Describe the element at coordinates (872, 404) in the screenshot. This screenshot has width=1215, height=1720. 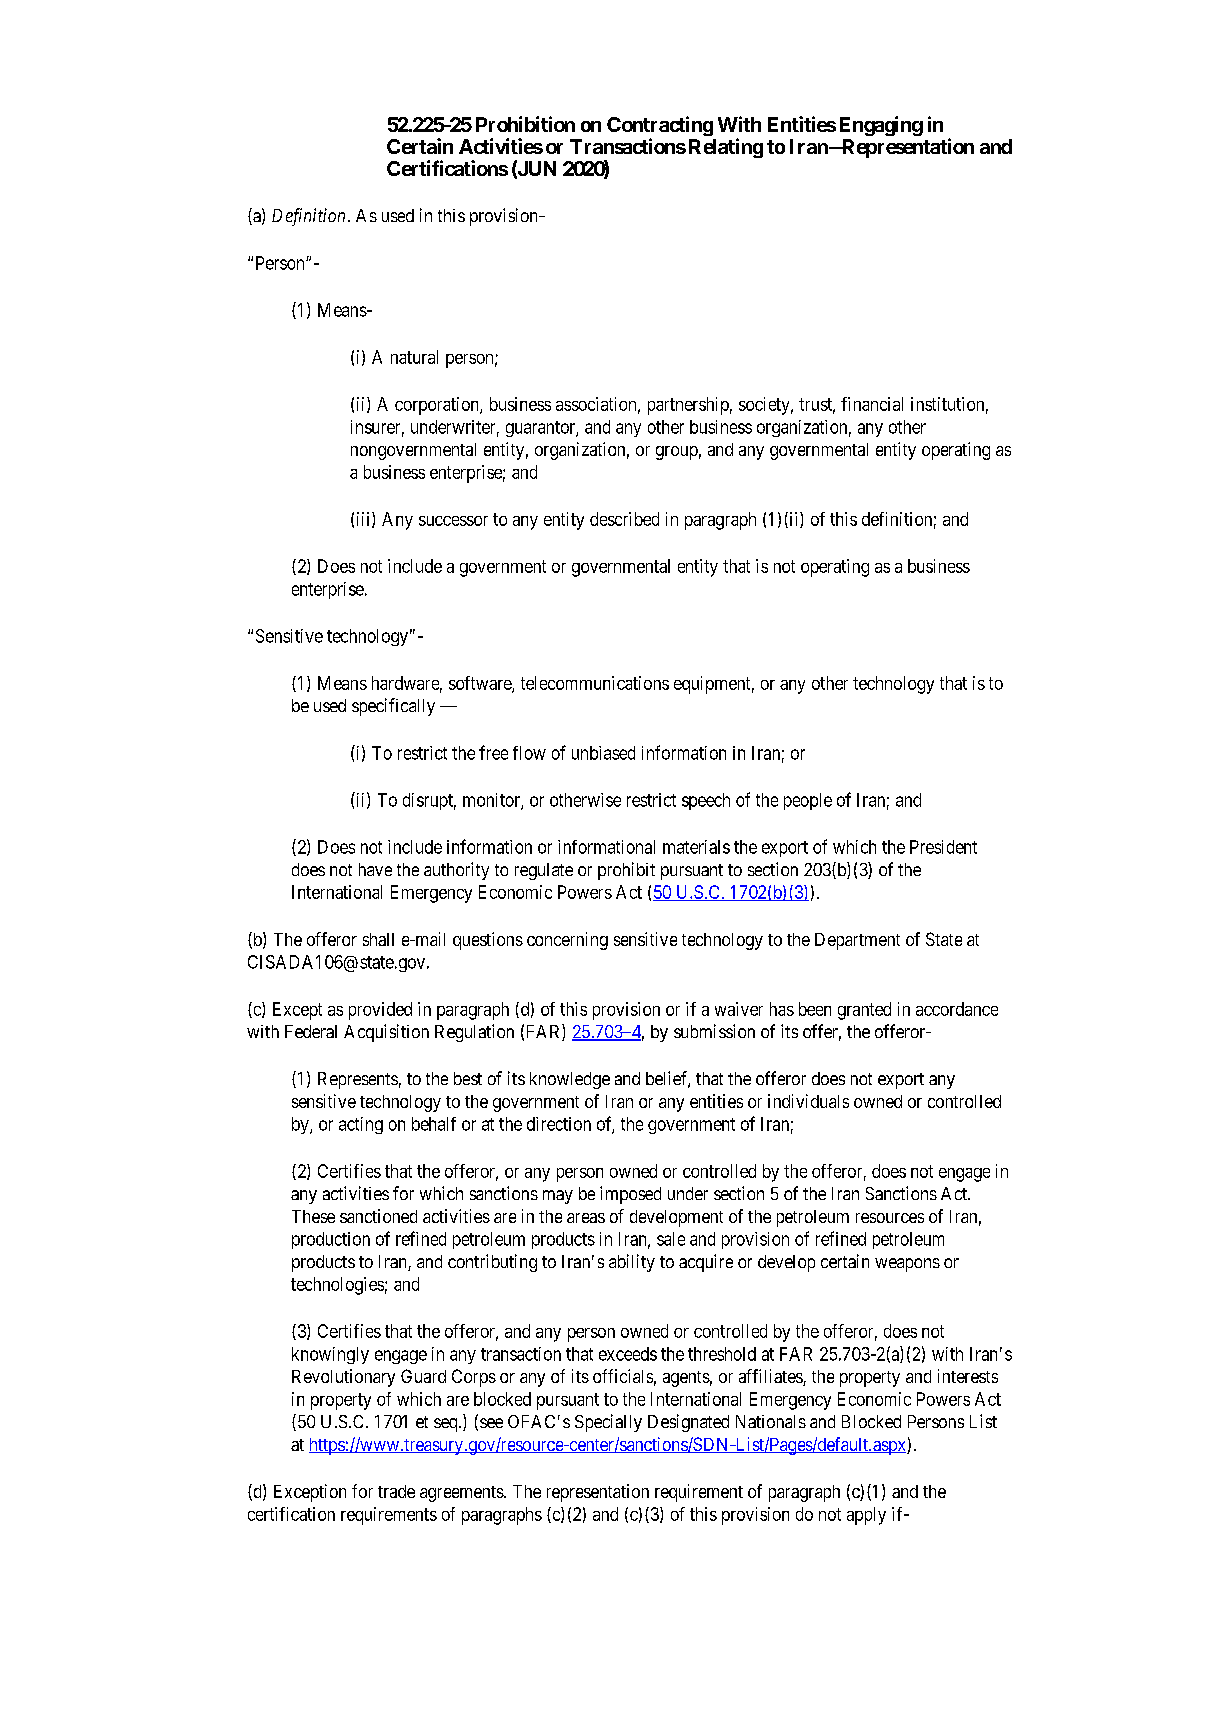
I see `financial` at that location.
